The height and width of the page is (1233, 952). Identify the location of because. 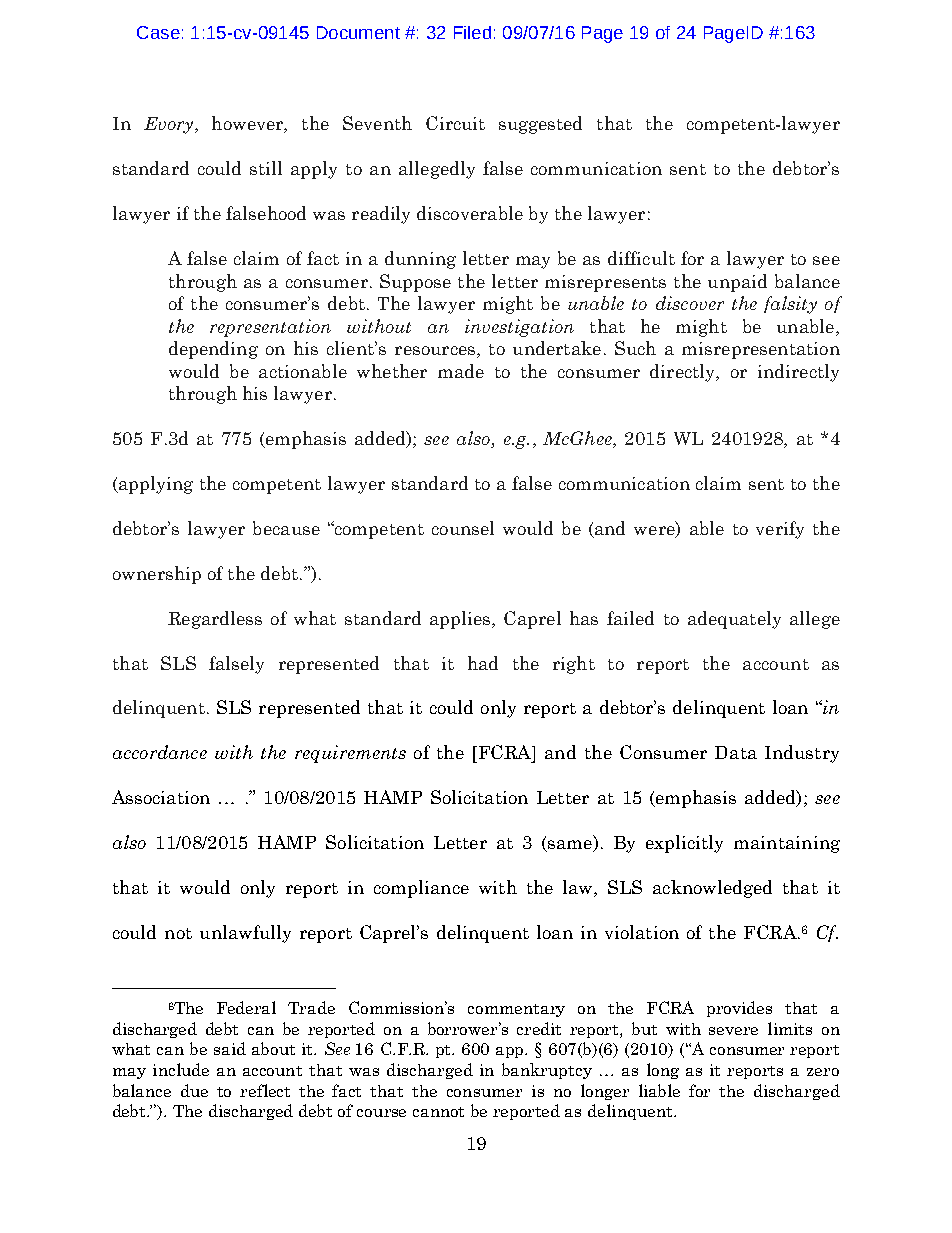
(286, 528).
